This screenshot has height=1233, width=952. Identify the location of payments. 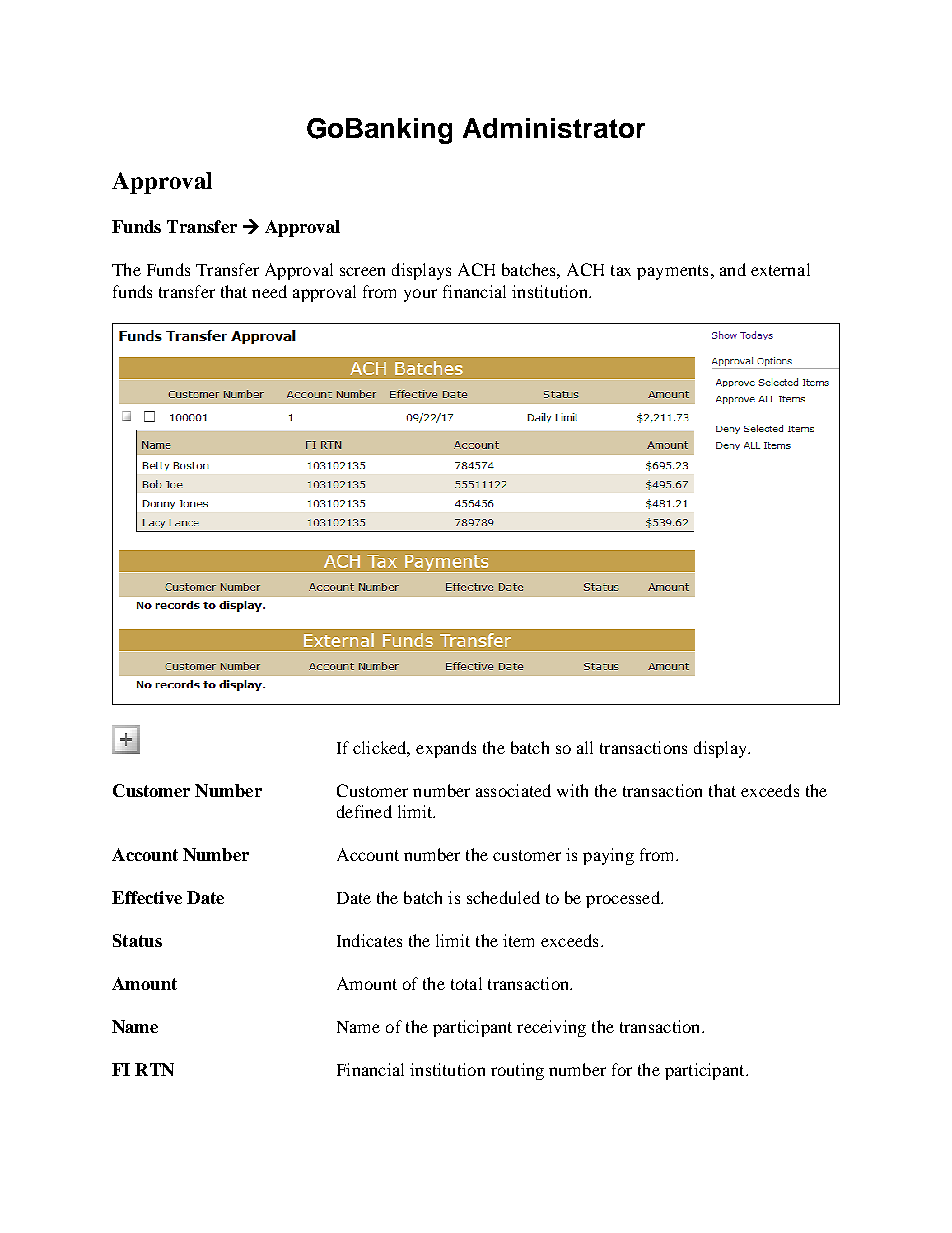
(672, 272).
